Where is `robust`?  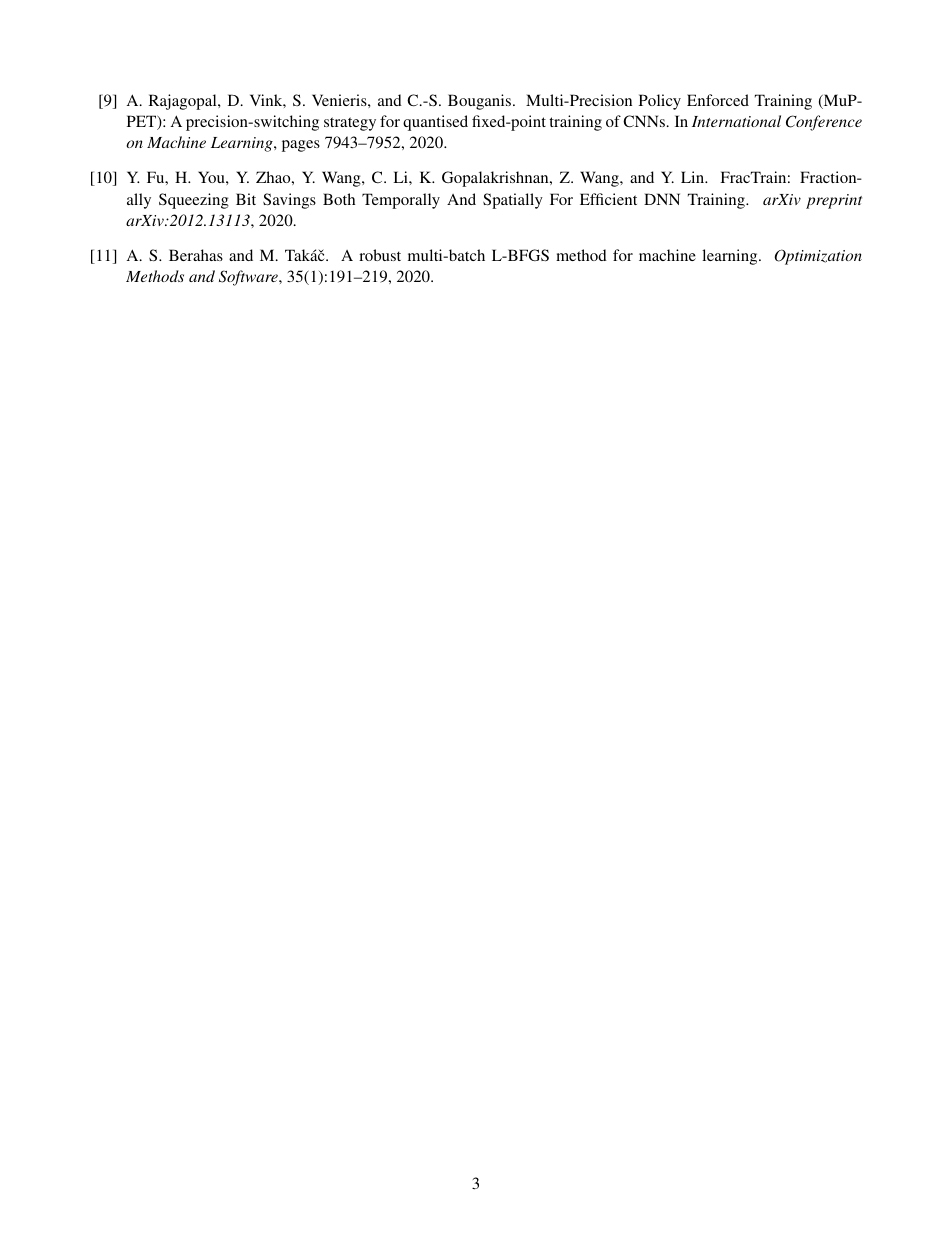 robust is located at coordinates (380, 255).
